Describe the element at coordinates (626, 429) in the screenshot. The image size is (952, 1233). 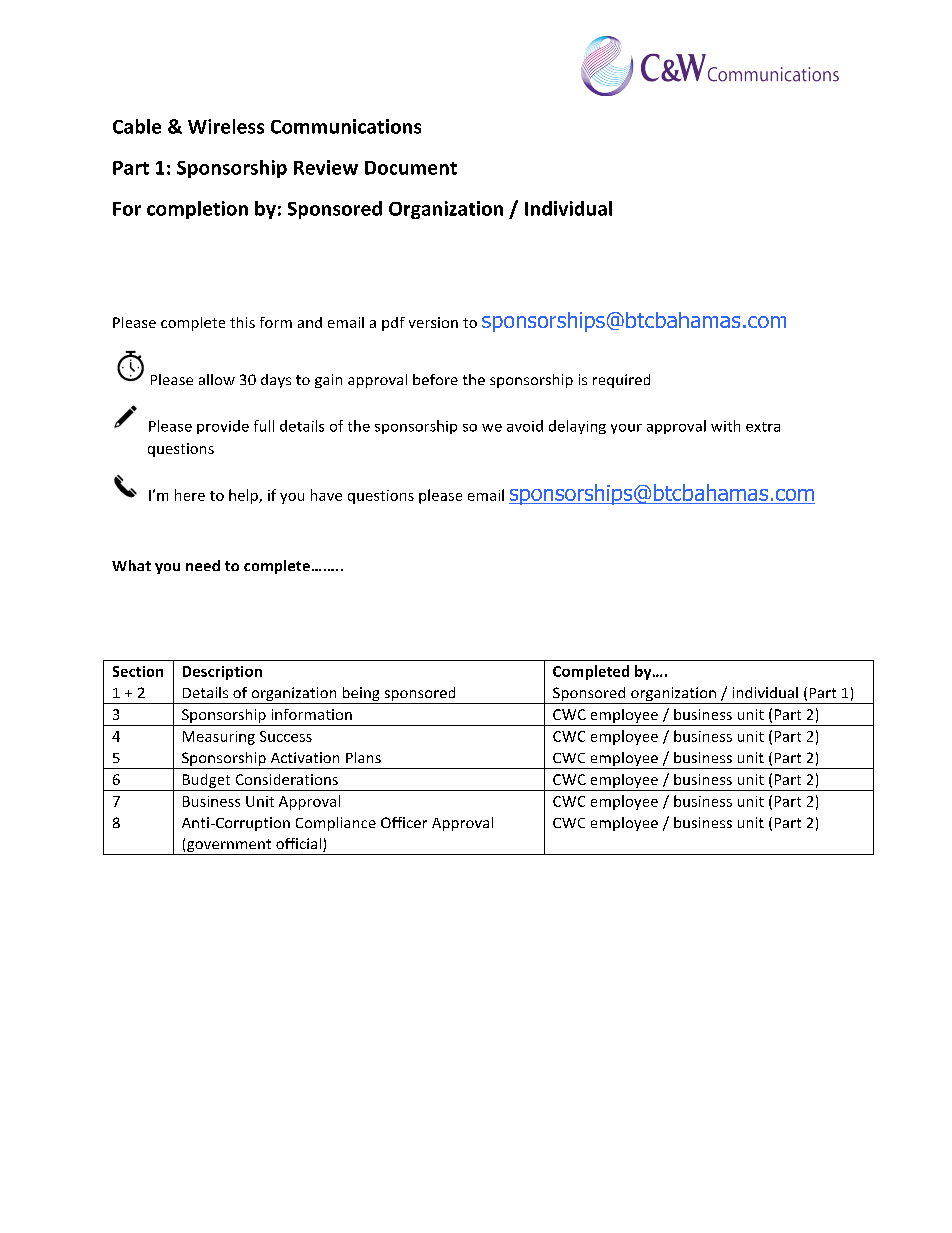
I see `your` at that location.
